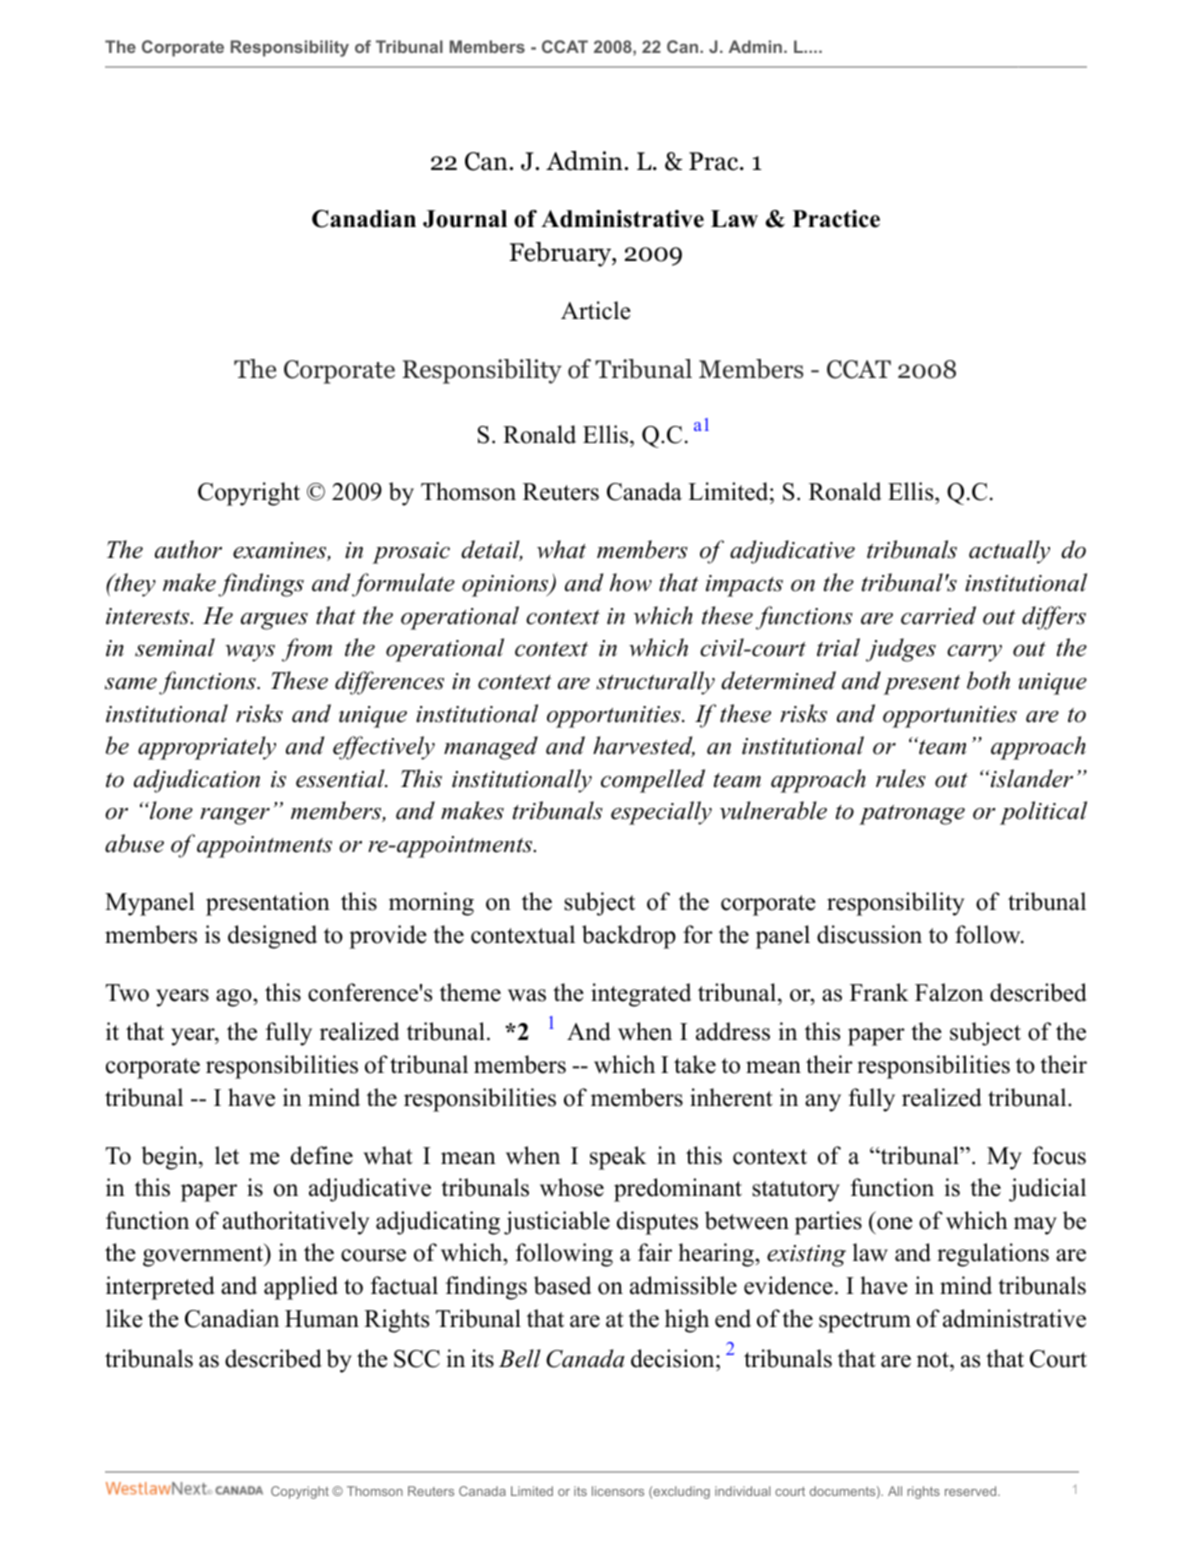 The height and width of the screenshot is (1542, 1192). I want to click on ways, so click(250, 653).
